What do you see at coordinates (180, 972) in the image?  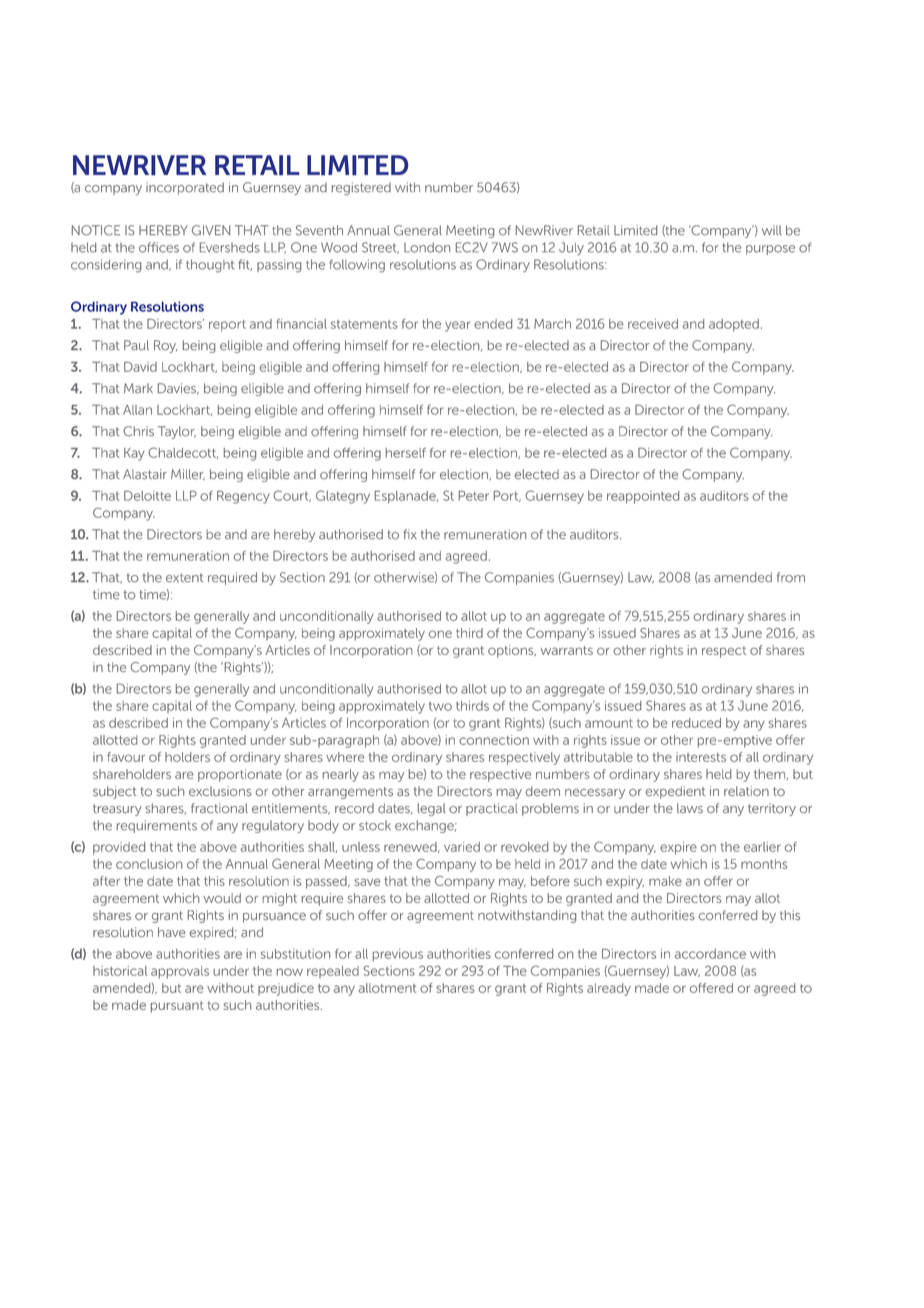 I see `approvals` at bounding box center [180, 972].
